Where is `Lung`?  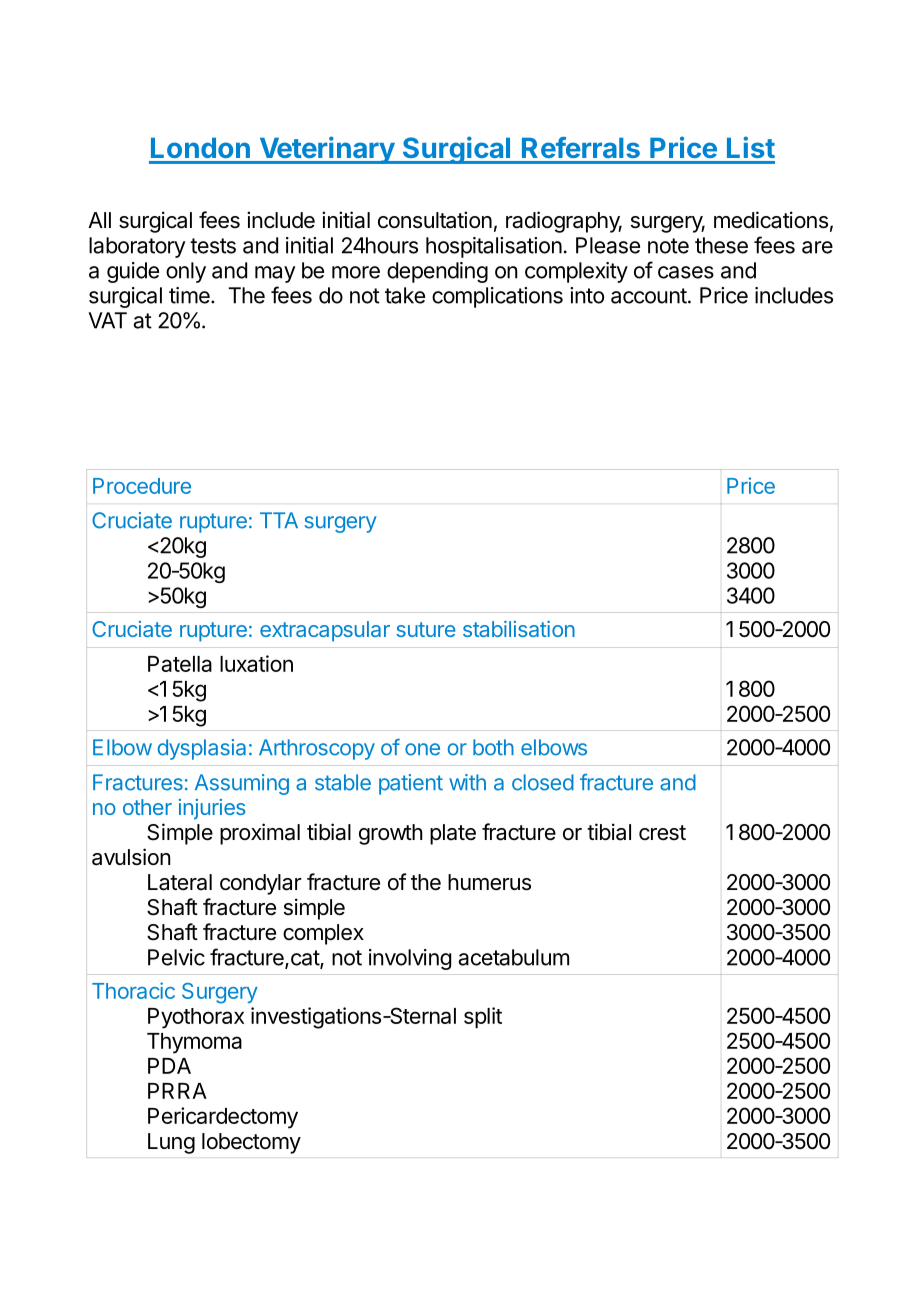 Lung is located at coordinates (171, 1143).
